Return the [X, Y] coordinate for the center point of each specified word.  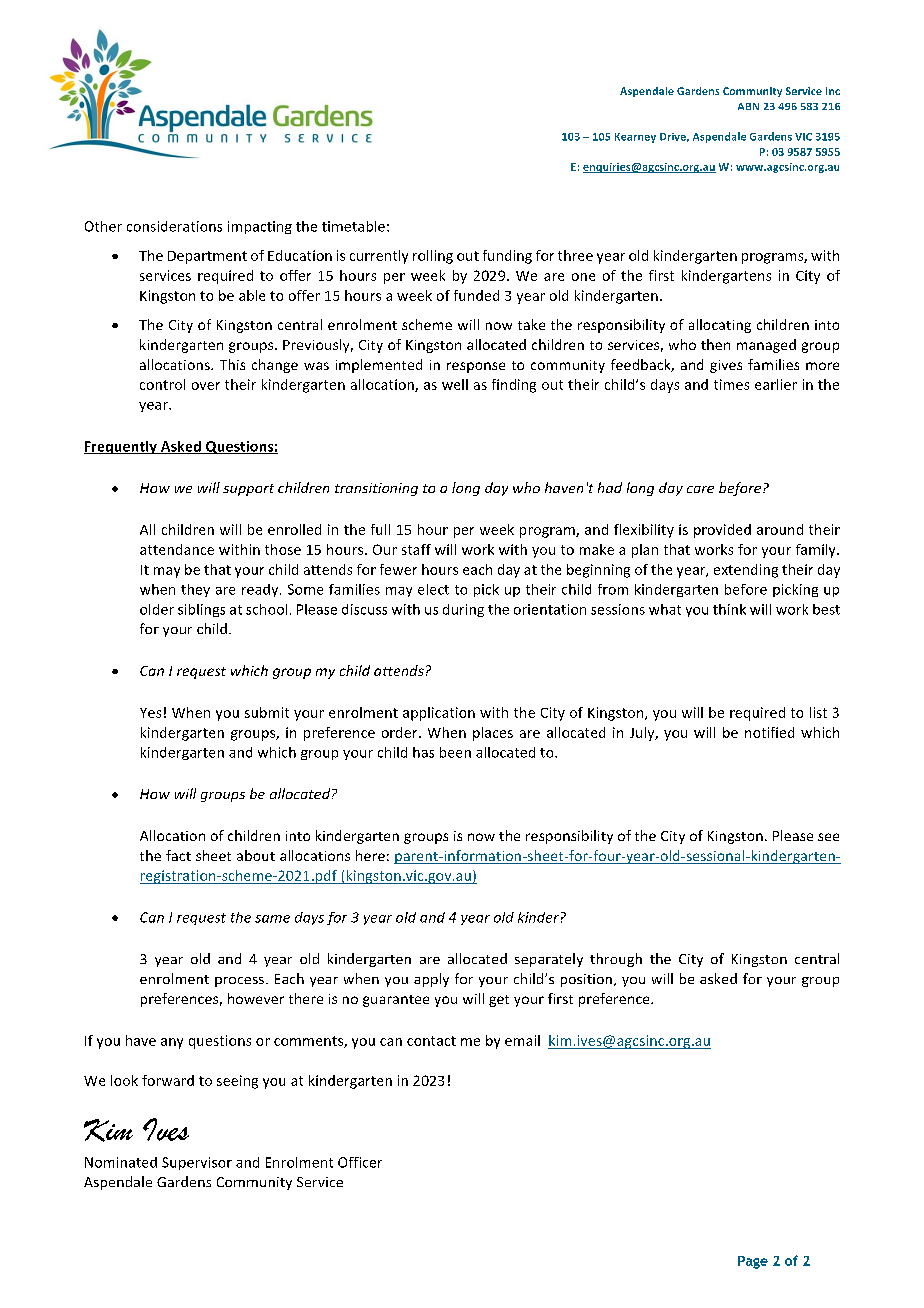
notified [769, 732]
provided [722, 531]
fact [178, 855]
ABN [748, 106]
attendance [177, 549]
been [455, 752]
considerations [174, 226]
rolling [433, 257]
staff [416, 549]
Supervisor [197, 1163]
